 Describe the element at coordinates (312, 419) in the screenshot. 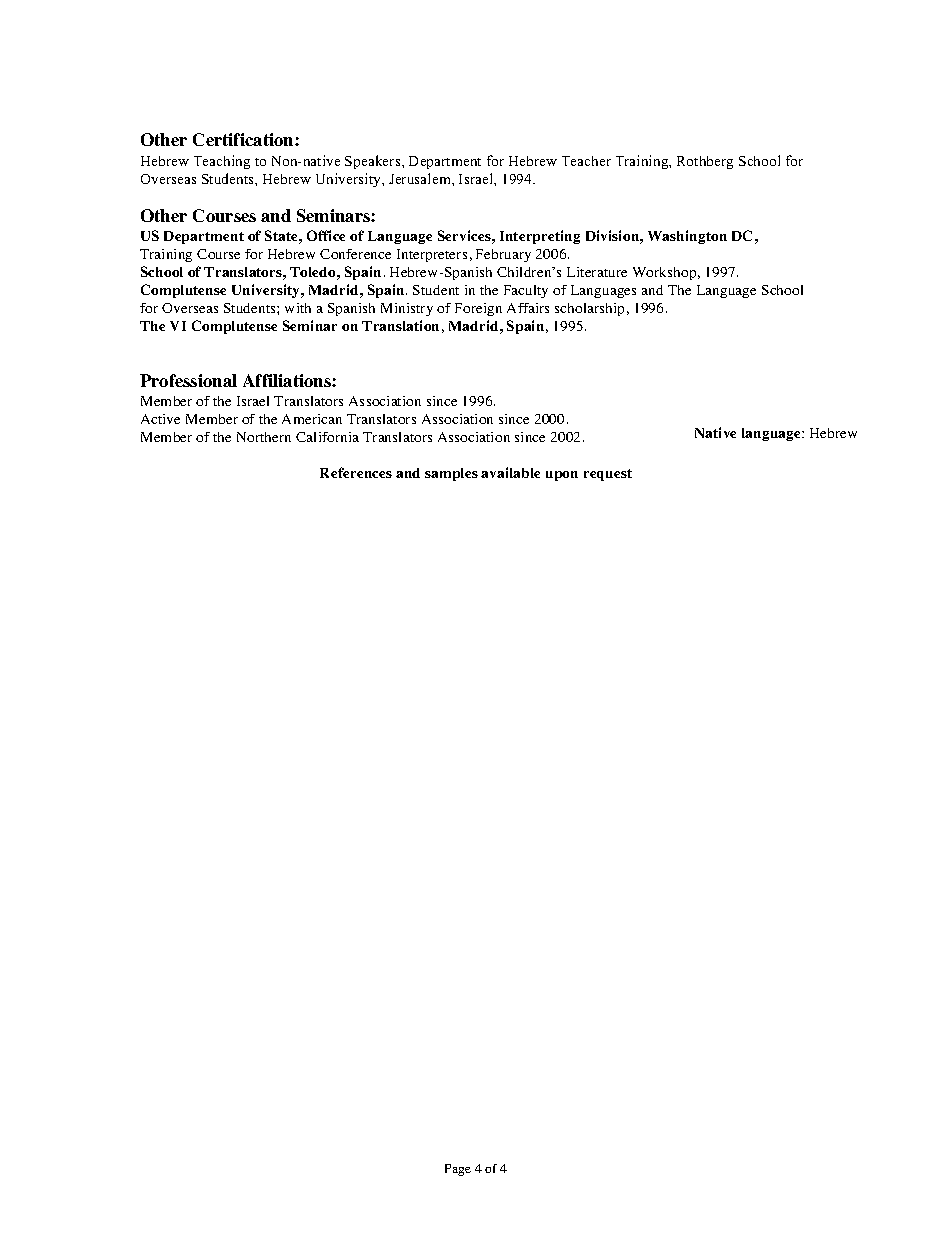

I see `American` at that location.
